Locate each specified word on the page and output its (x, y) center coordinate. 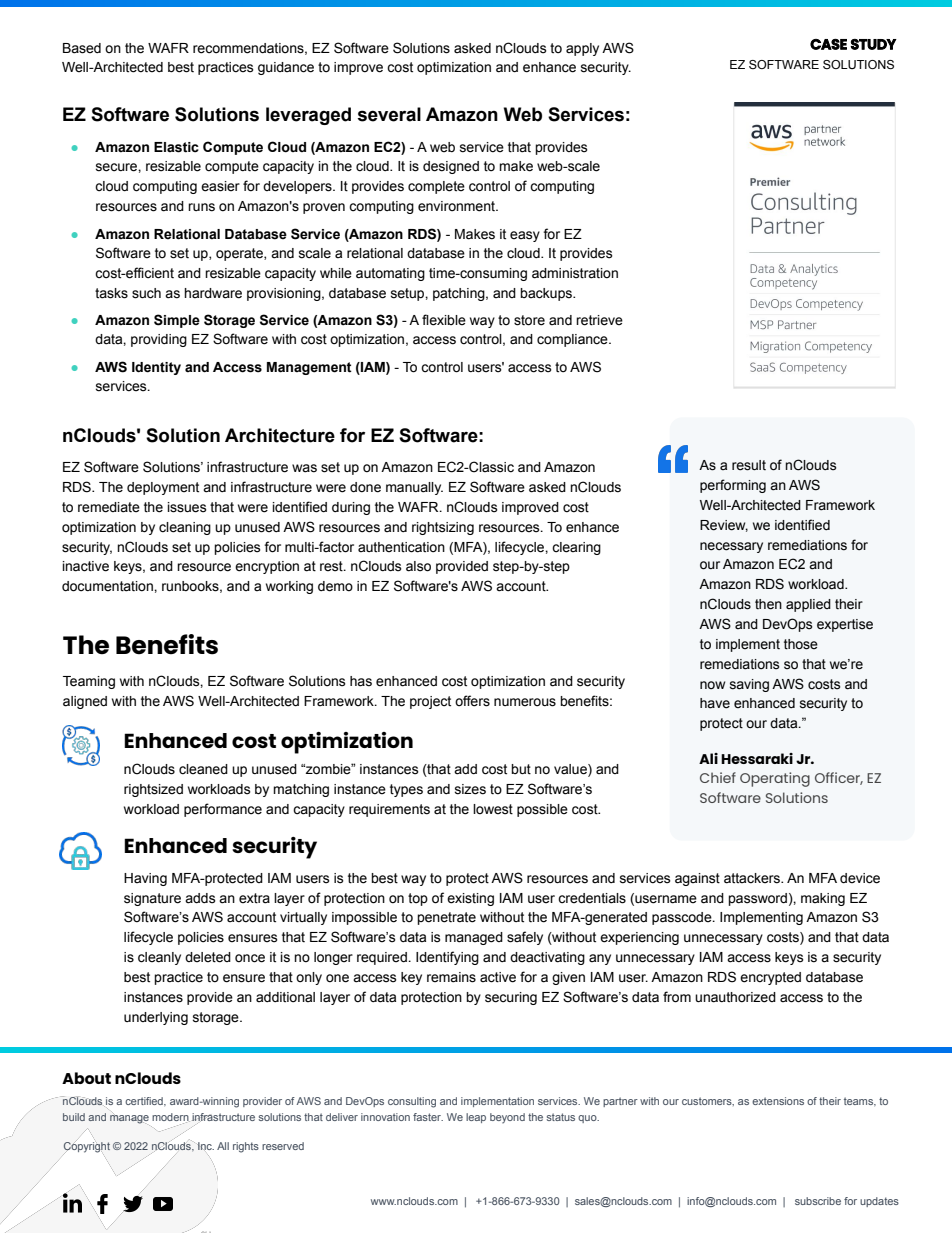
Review (724, 526)
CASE (828, 44)
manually (414, 488)
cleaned (203, 769)
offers (472, 701)
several (389, 114)
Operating (775, 779)
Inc (205, 1147)
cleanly (159, 958)
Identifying (447, 958)
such (146, 293)
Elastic (176, 147)
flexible (444, 320)
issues (187, 507)
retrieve (599, 320)
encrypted (770, 978)
